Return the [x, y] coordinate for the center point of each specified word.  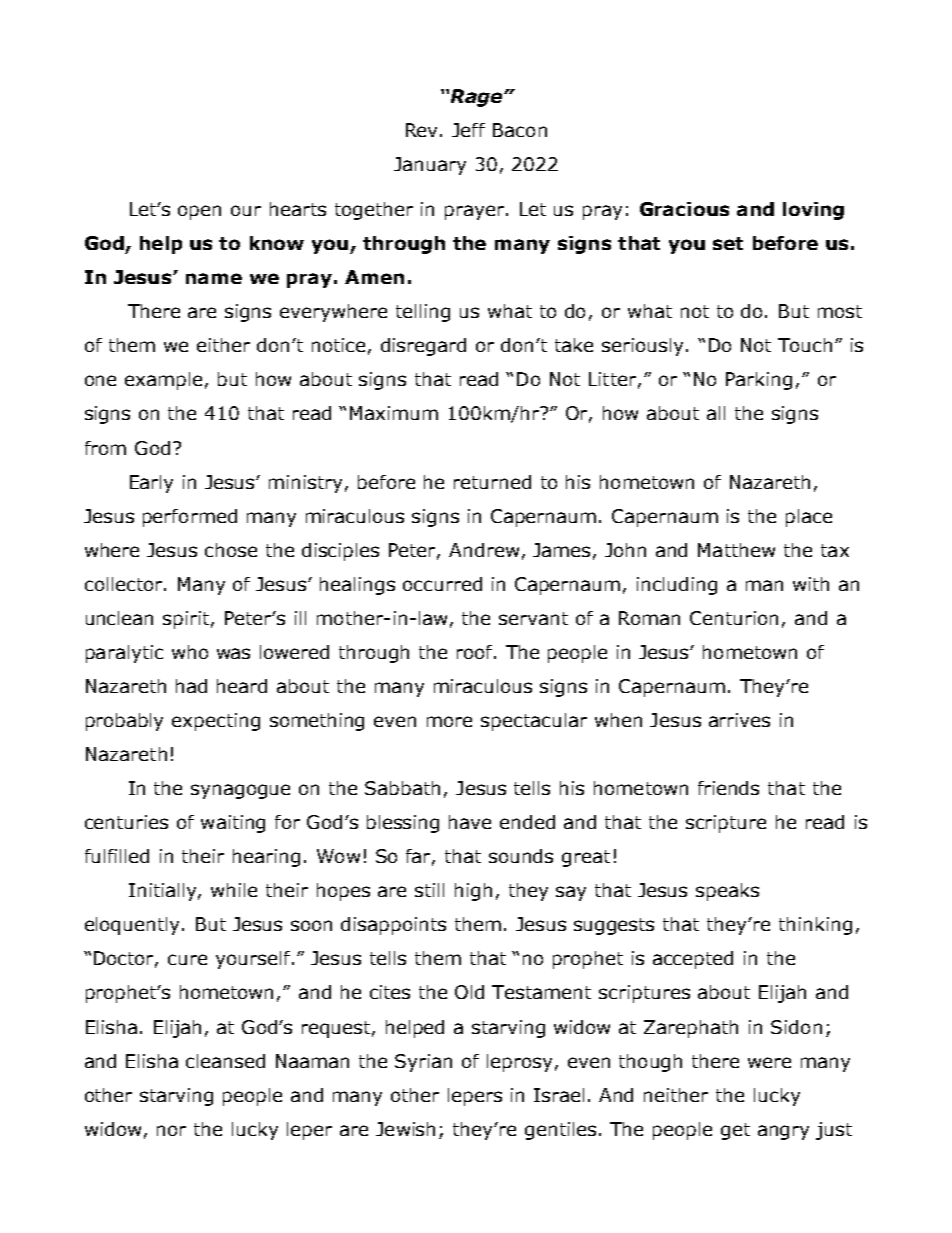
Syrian [423, 1063]
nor [171, 1130]
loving [813, 211]
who [190, 652]
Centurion [734, 618]
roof [476, 652]
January [430, 166]
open [199, 212]
